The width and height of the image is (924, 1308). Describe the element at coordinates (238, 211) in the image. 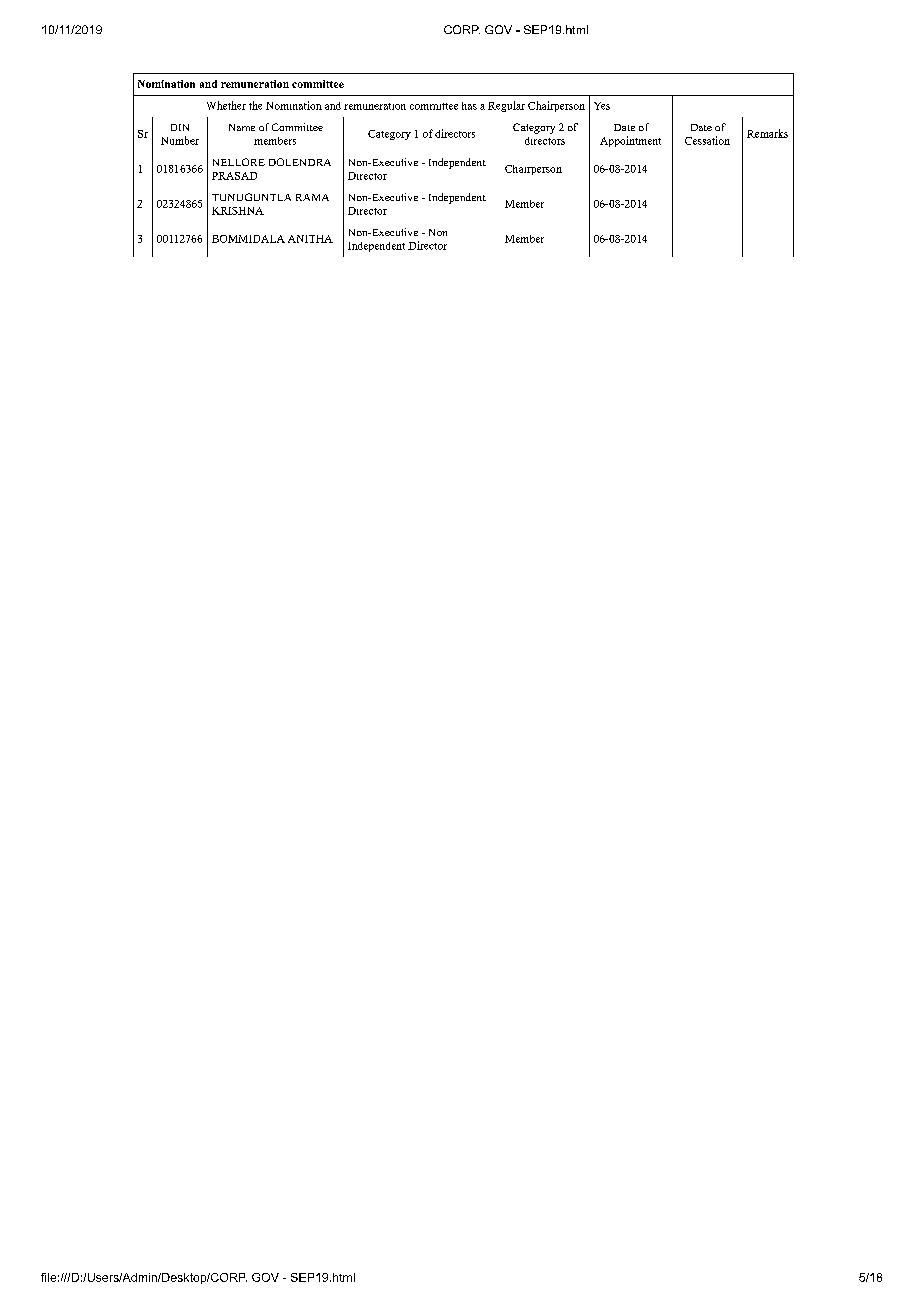

I see `KRISHNA` at that location.
